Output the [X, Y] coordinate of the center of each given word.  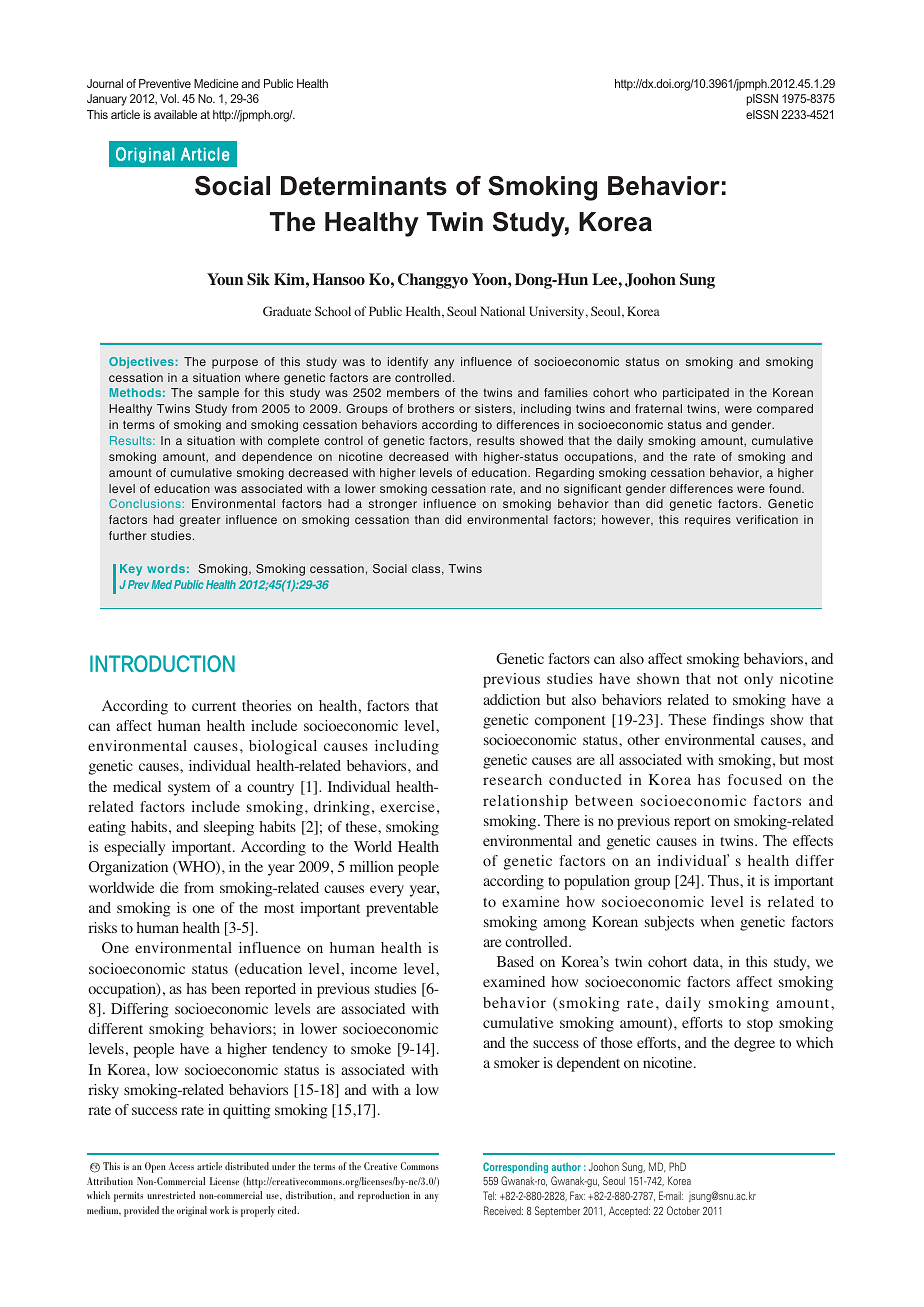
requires [708, 521]
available [175, 114]
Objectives [141, 363]
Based [515, 961]
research [512, 779]
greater [200, 521]
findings [738, 721]
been [225, 988]
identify [408, 363]
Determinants [364, 186]
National [502, 311]
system [189, 789]
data [707, 961]
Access [181, 1166]
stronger [392, 505]
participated [696, 394]
